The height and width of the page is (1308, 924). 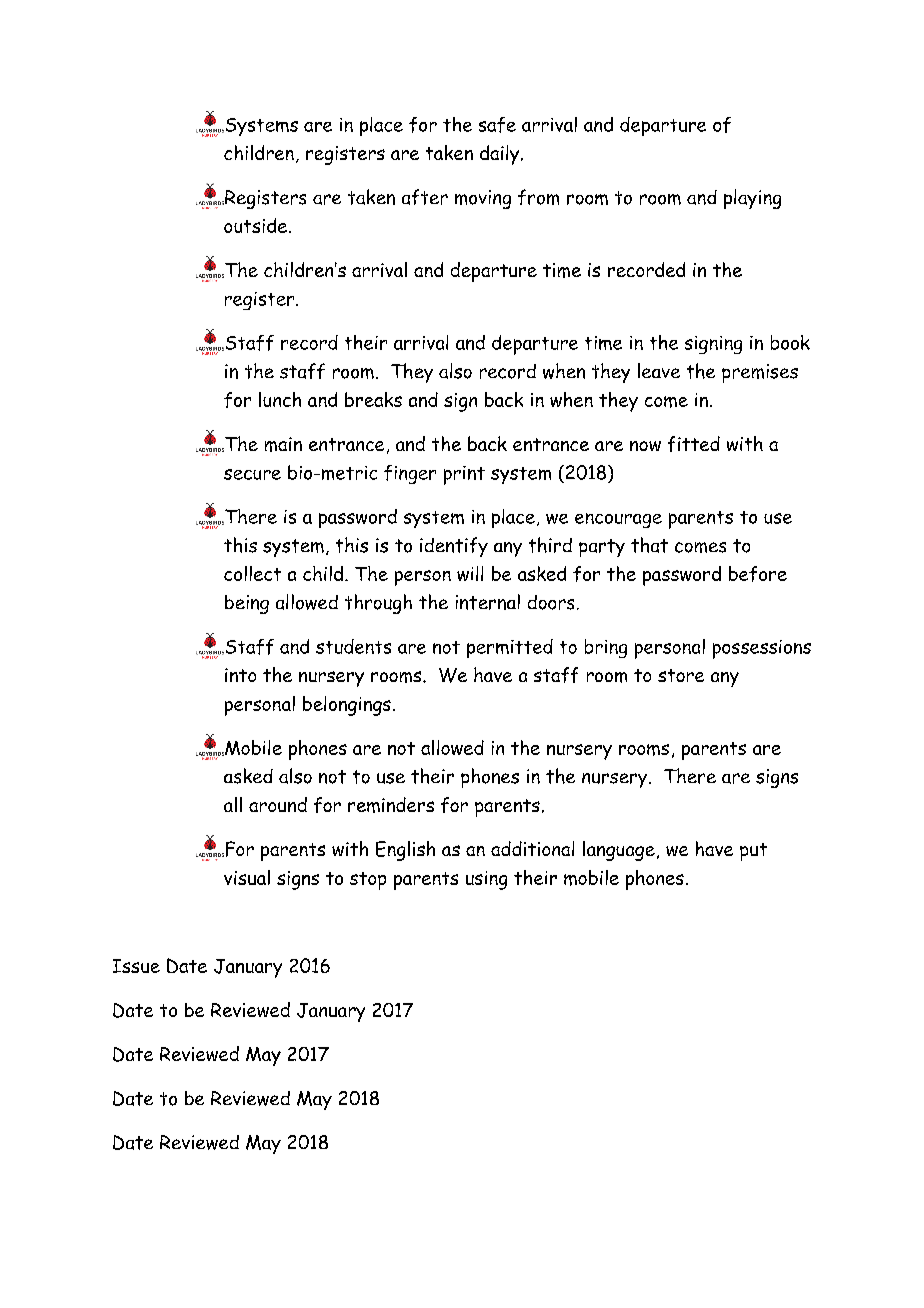 What do you see at coordinates (391, 805) in the page?
I see `reminders` at bounding box center [391, 805].
